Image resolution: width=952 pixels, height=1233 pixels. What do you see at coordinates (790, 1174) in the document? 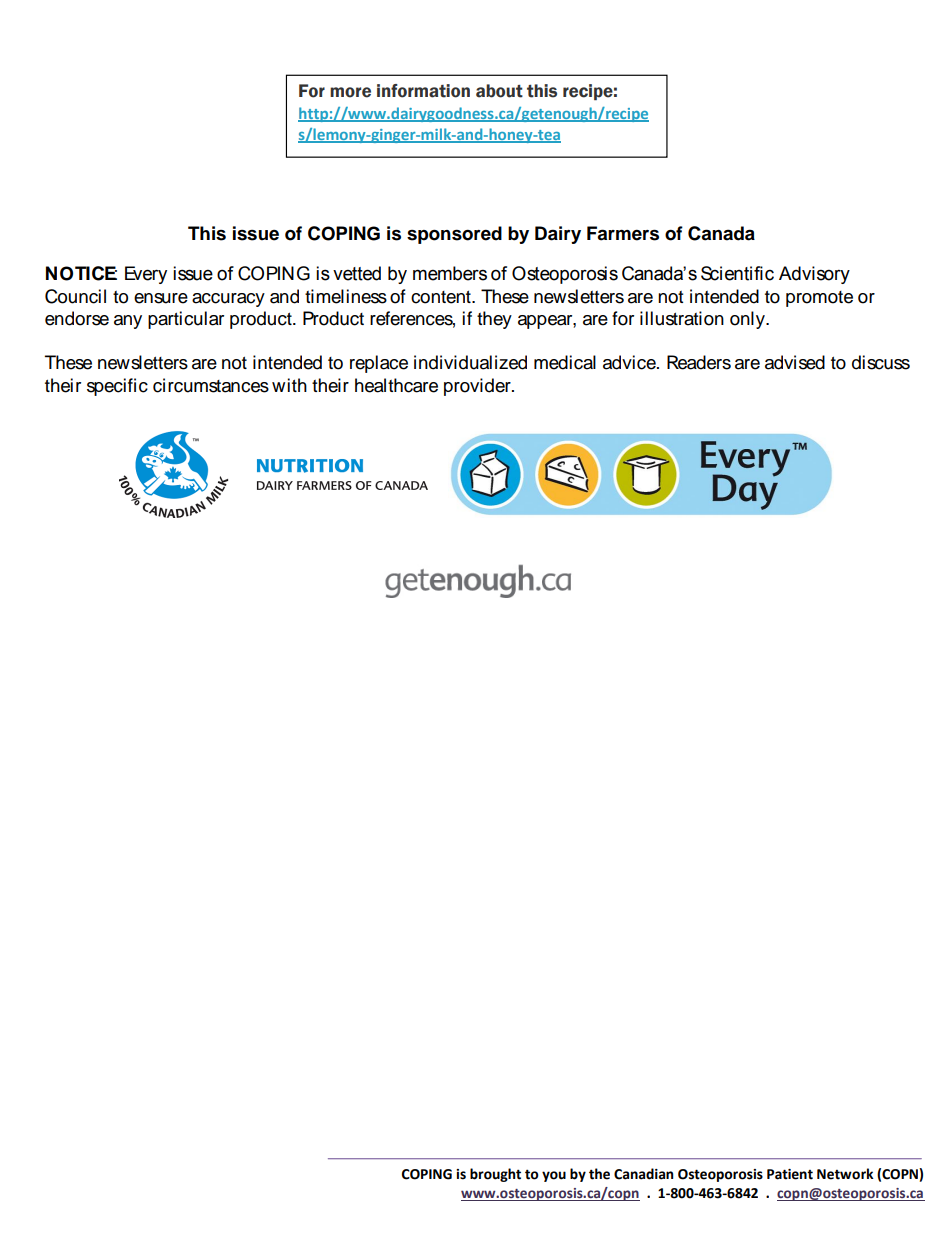
I see `Patient` at bounding box center [790, 1174].
